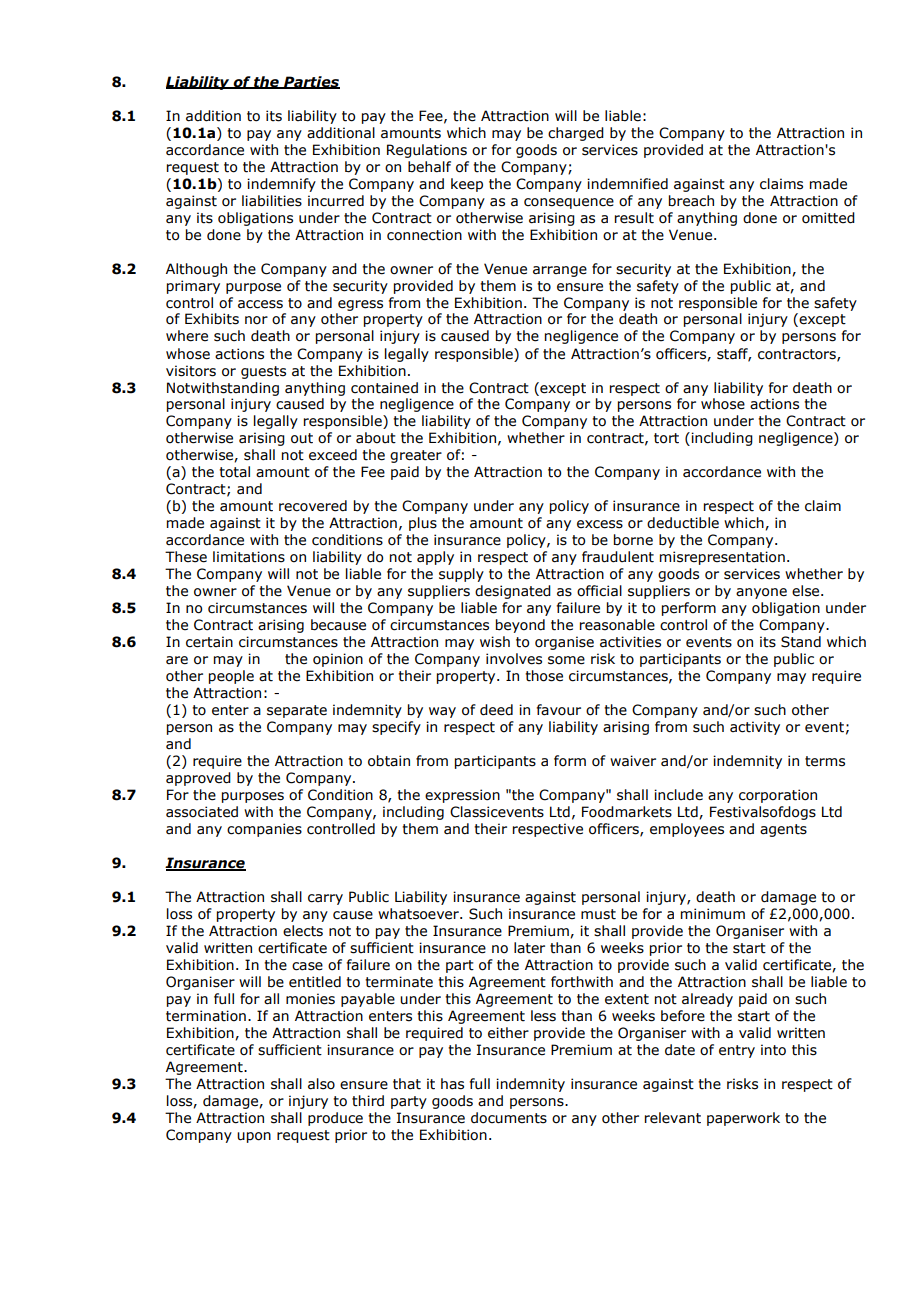  Describe the element at coordinates (683, 523) in the screenshot. I see `deductible` at that location.
